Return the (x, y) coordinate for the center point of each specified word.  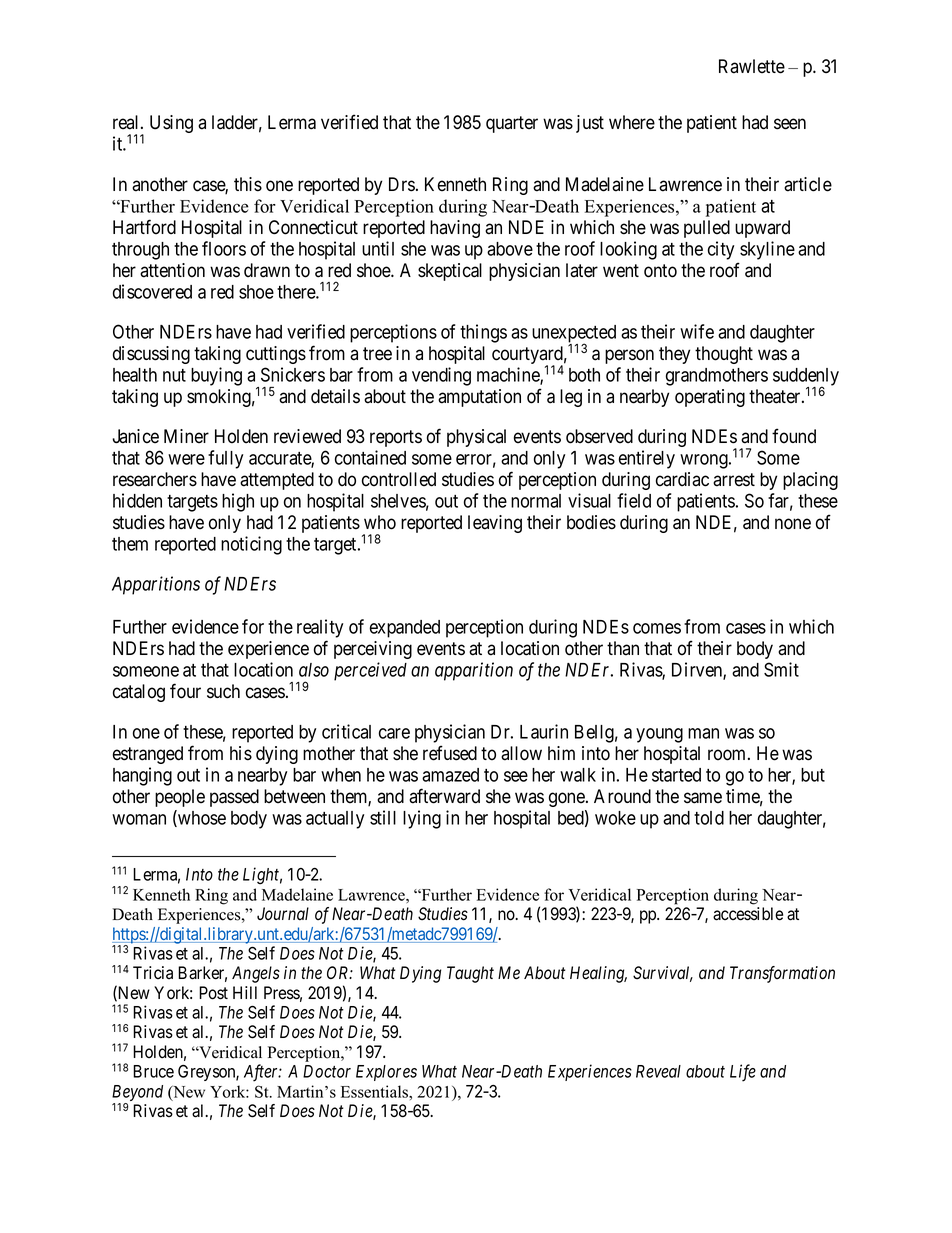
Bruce (153, 1071)
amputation (479, 398)
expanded (405, 629)
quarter (512, 124)
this (248, 184)
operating (710, 398)
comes (657, 628)
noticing (251, 545)
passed (234, 798)
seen (790, 124)
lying (422, 819)
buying (216, 376)
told (709, 818)
